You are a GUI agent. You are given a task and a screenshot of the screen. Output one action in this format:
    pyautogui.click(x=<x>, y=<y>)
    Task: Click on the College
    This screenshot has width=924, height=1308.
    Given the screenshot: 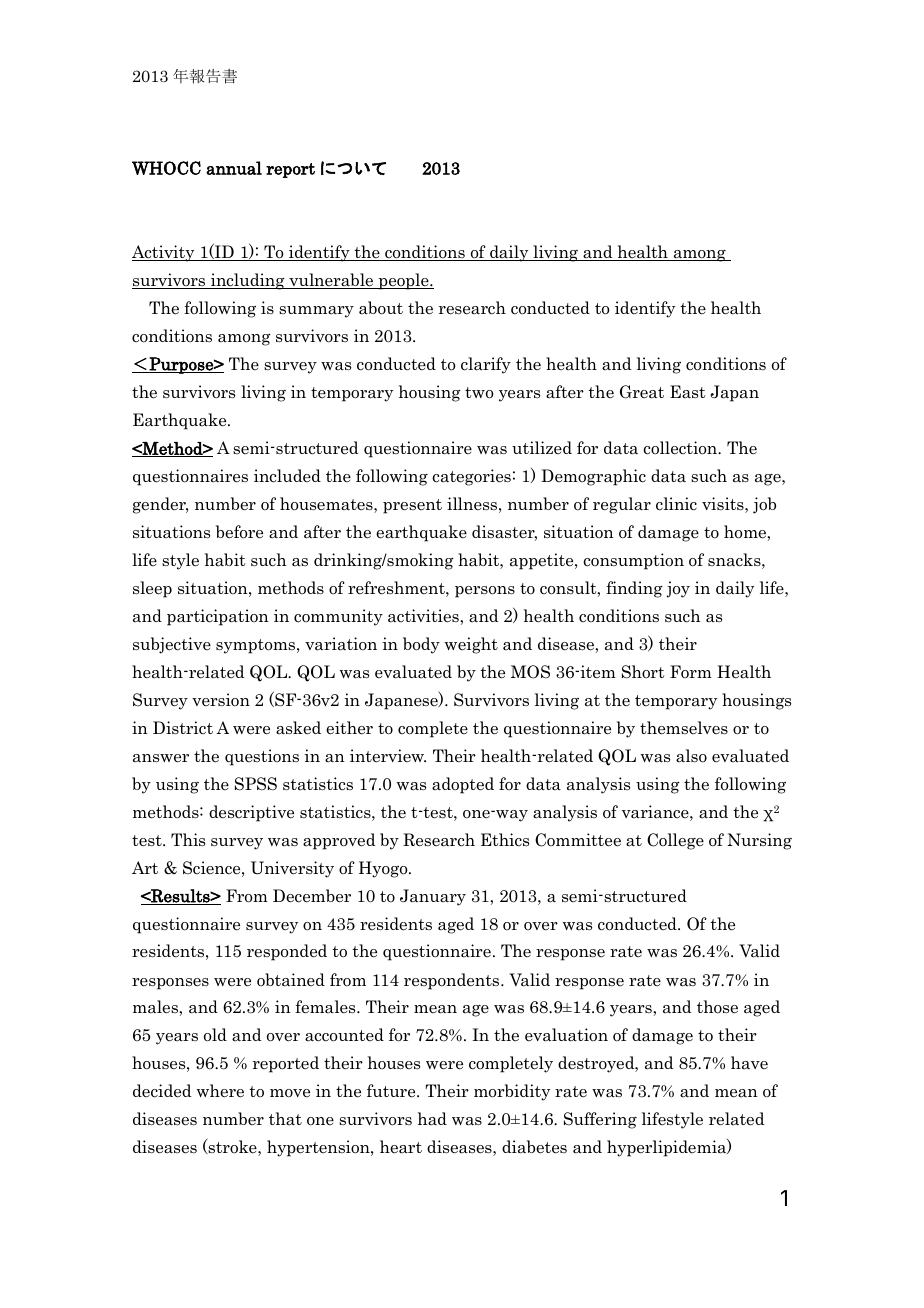 What is the action you would take?
    pyautogui.click(x=675, y=841)
